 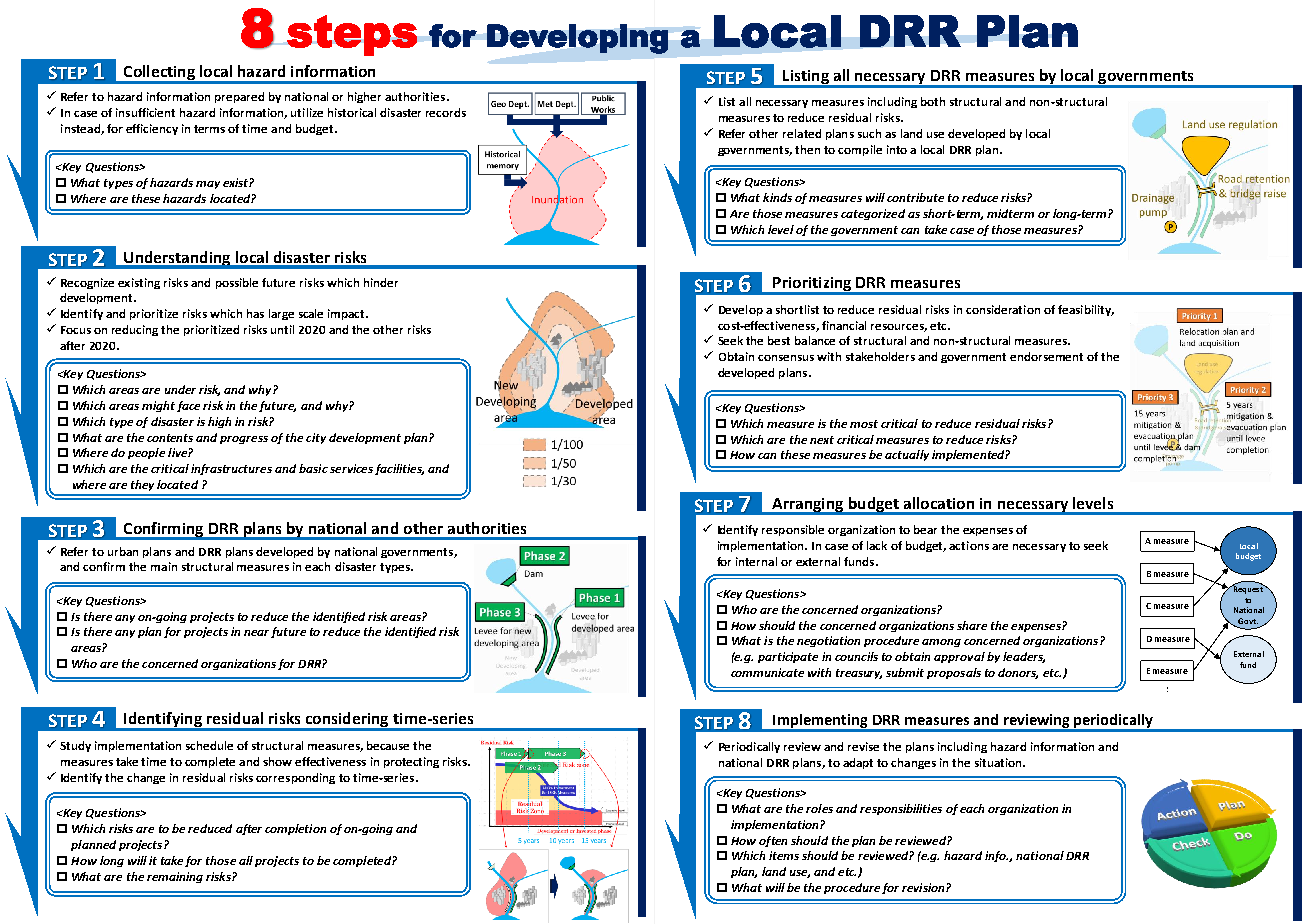 What do you see at coordinates (295, 829) in the screenshot?
I see `completion` at bounding box center [295, 829].
